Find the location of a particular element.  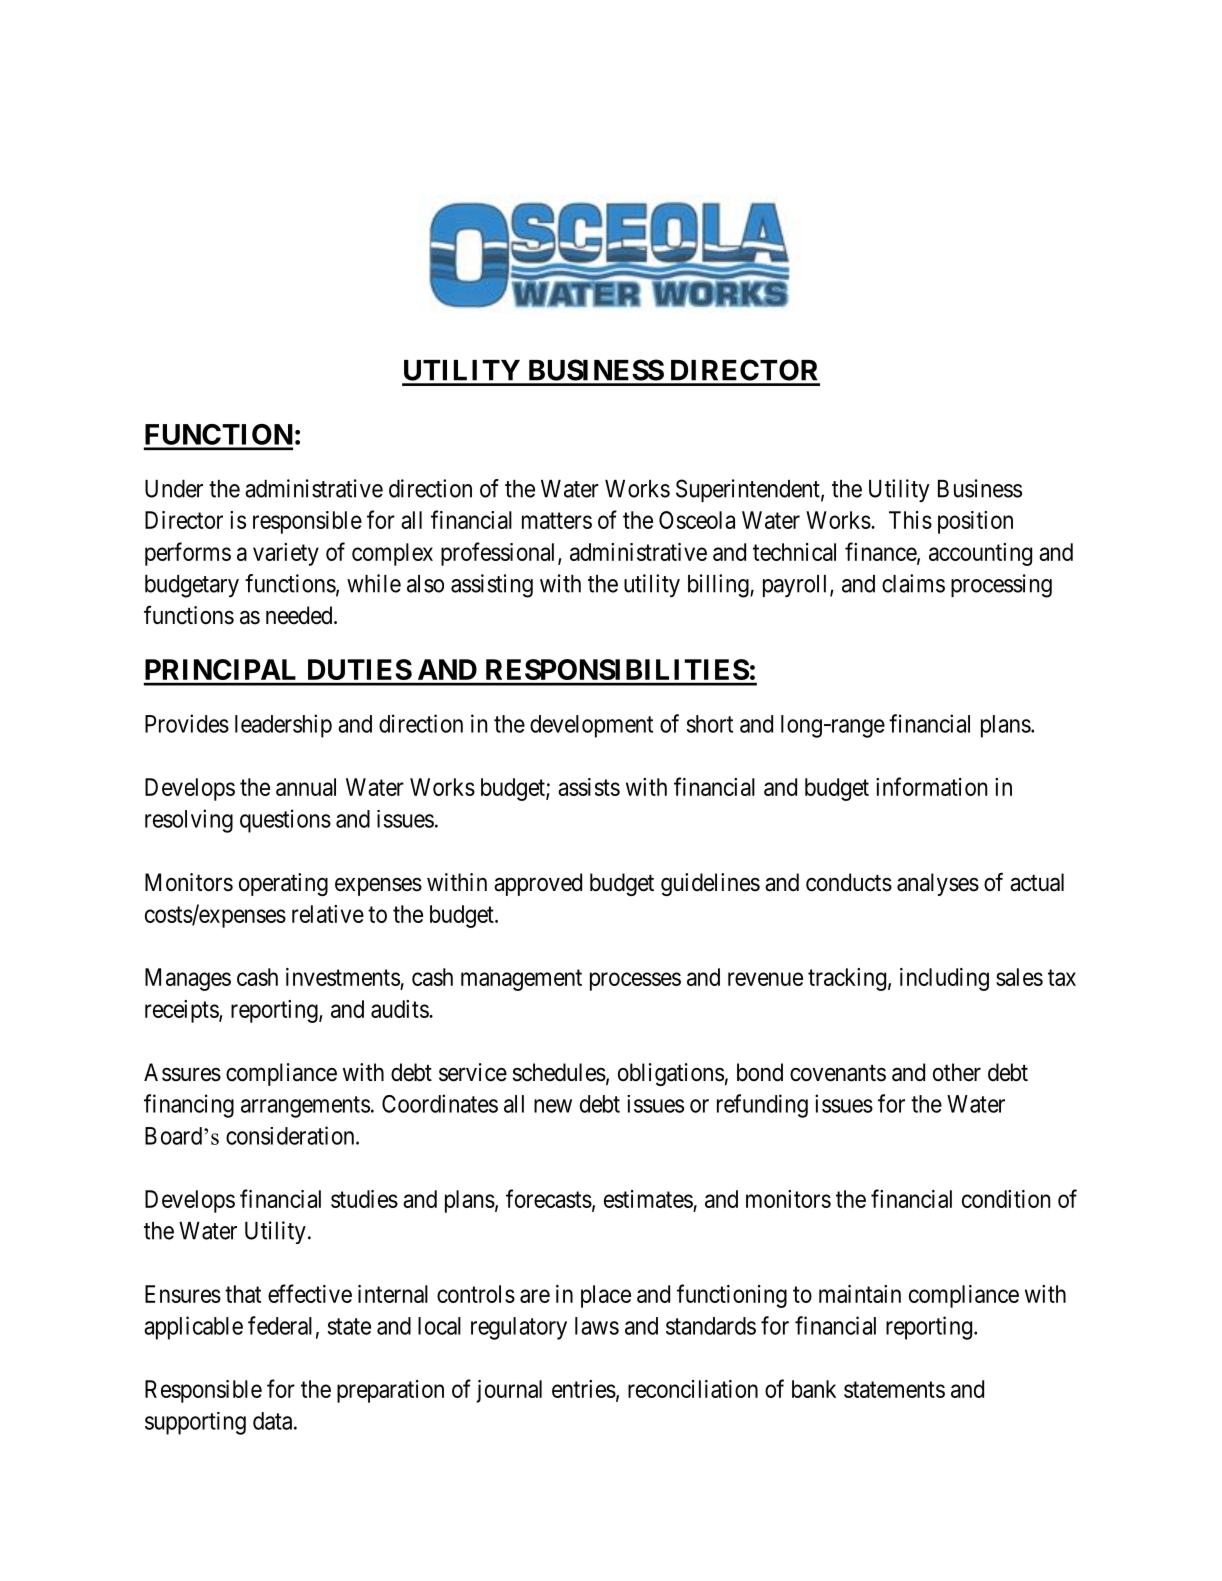

management is located at coordinates (521, 980).
